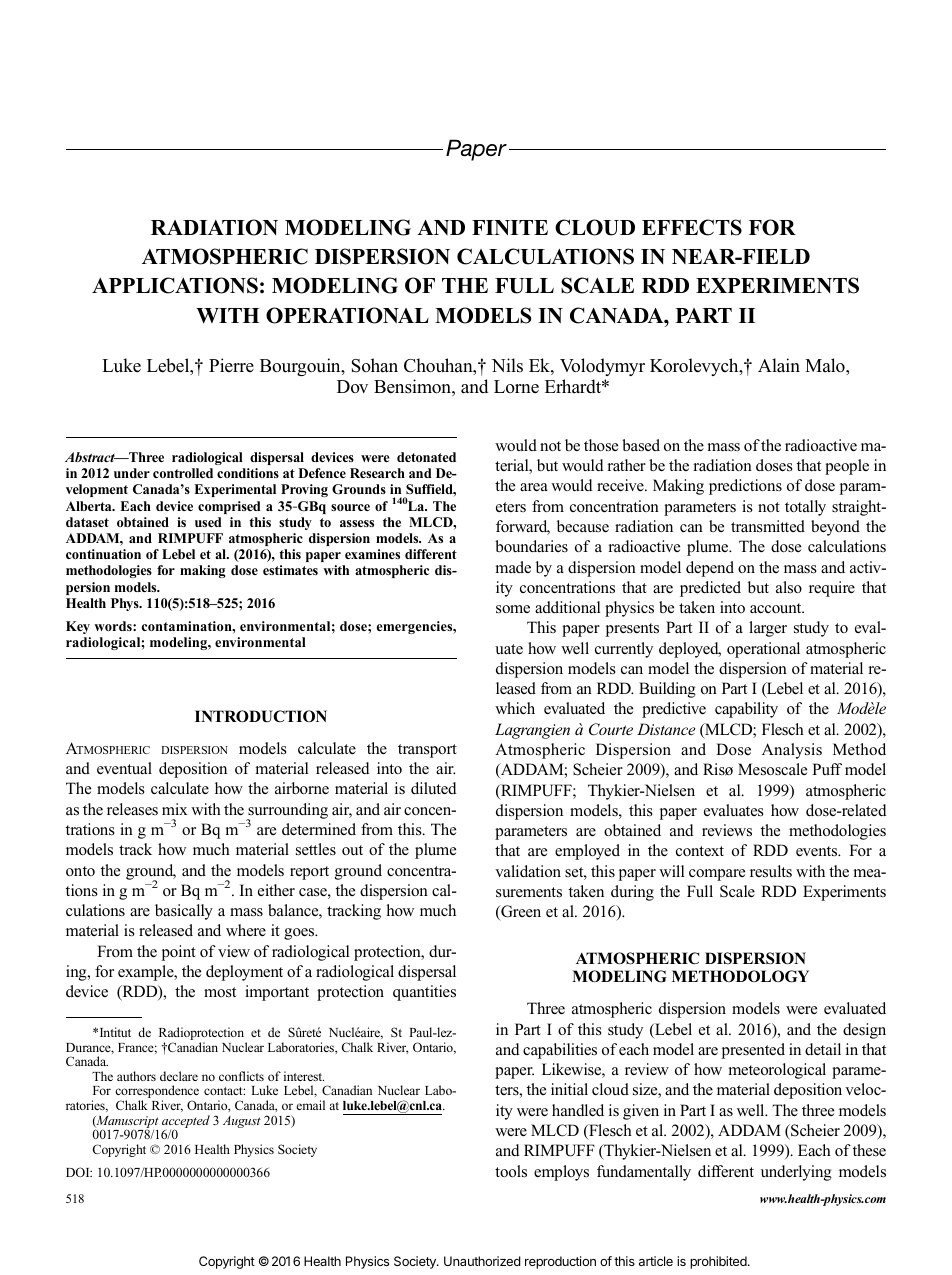  I want to click on EFFECTS, so click(692, 227).
